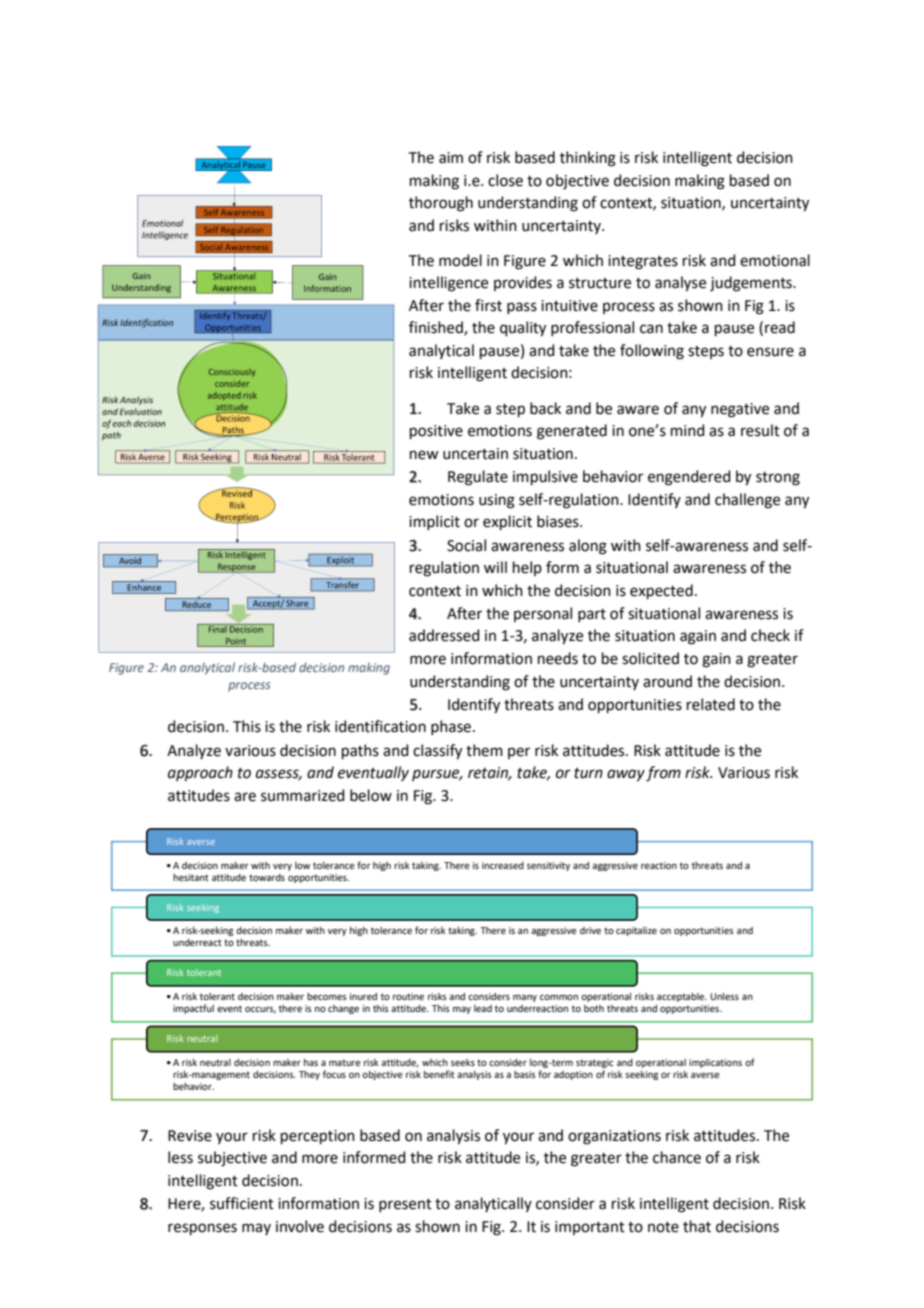 The width and height of the page is (924, 1308). What do you see at coordinates (200, 773) in the page?
I see `approach` at bounding box center [200, 773].
